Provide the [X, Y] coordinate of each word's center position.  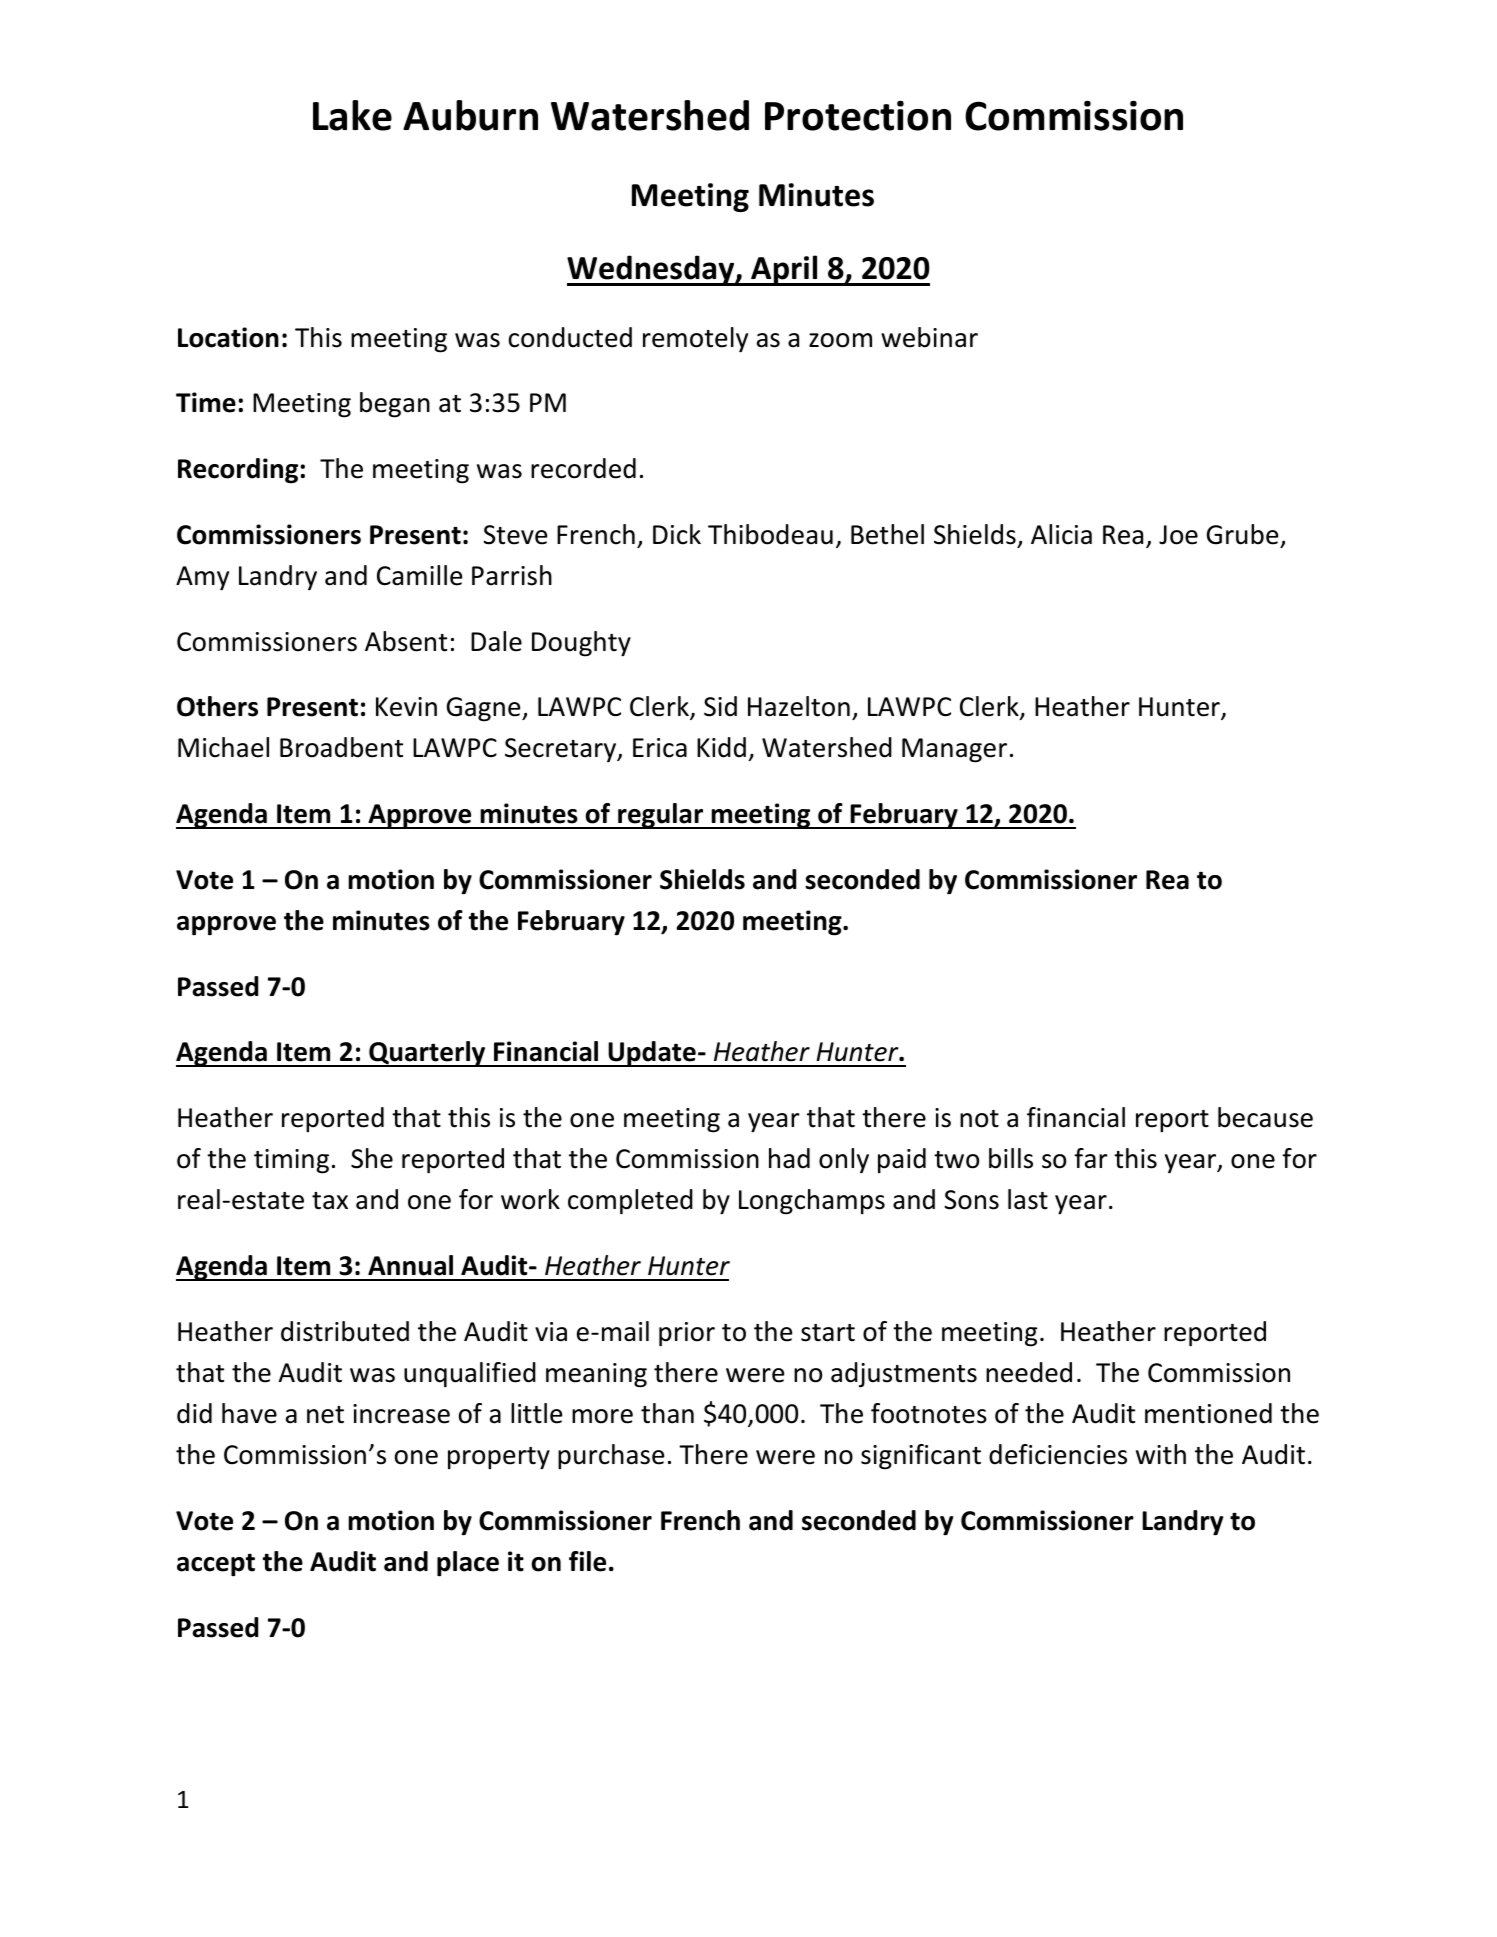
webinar [929, 337]
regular [661, 816]
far [1091, 1158]
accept [216, 1565]
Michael [223, 747]
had [789, 1158]
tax [330, 1201]
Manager [954, 750]
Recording [238, 471]
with [1161, 1454]
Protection [858, 116]
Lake [352, 115]
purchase [611, 1457]
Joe [1178, 535]
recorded [583, 468]
